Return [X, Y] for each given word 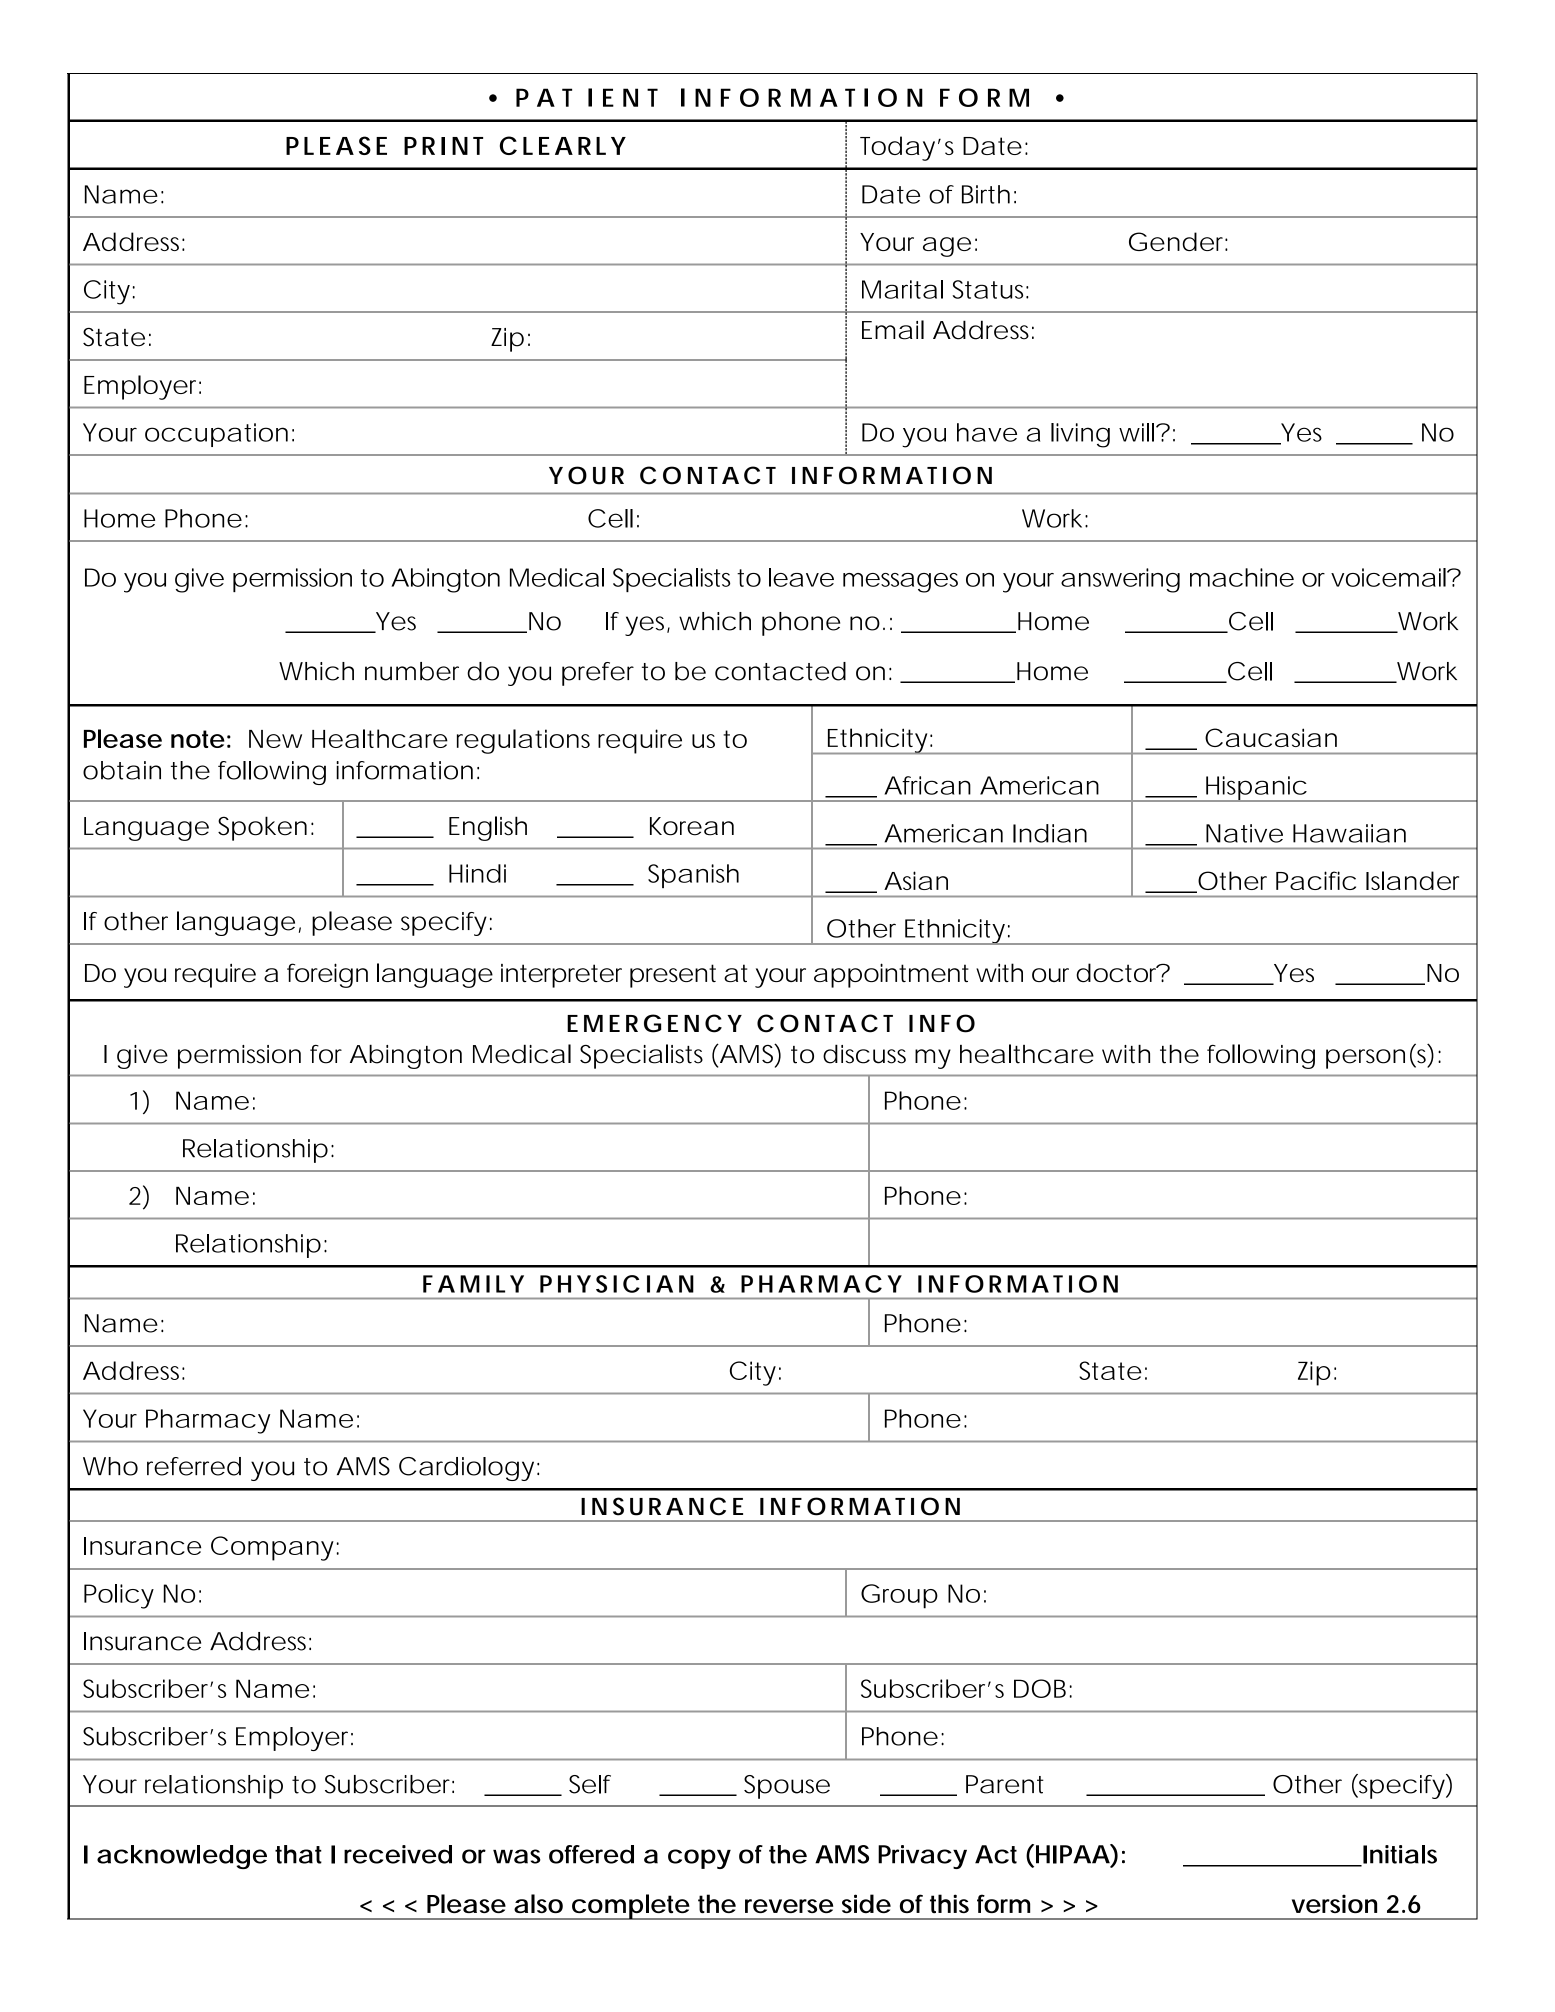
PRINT [443, 146]
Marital [902, 289]
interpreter [561, 976]
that [298, 1854]
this [949, 1903]
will [1138, 432]
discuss [864, 1054]
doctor [1118, 972]
